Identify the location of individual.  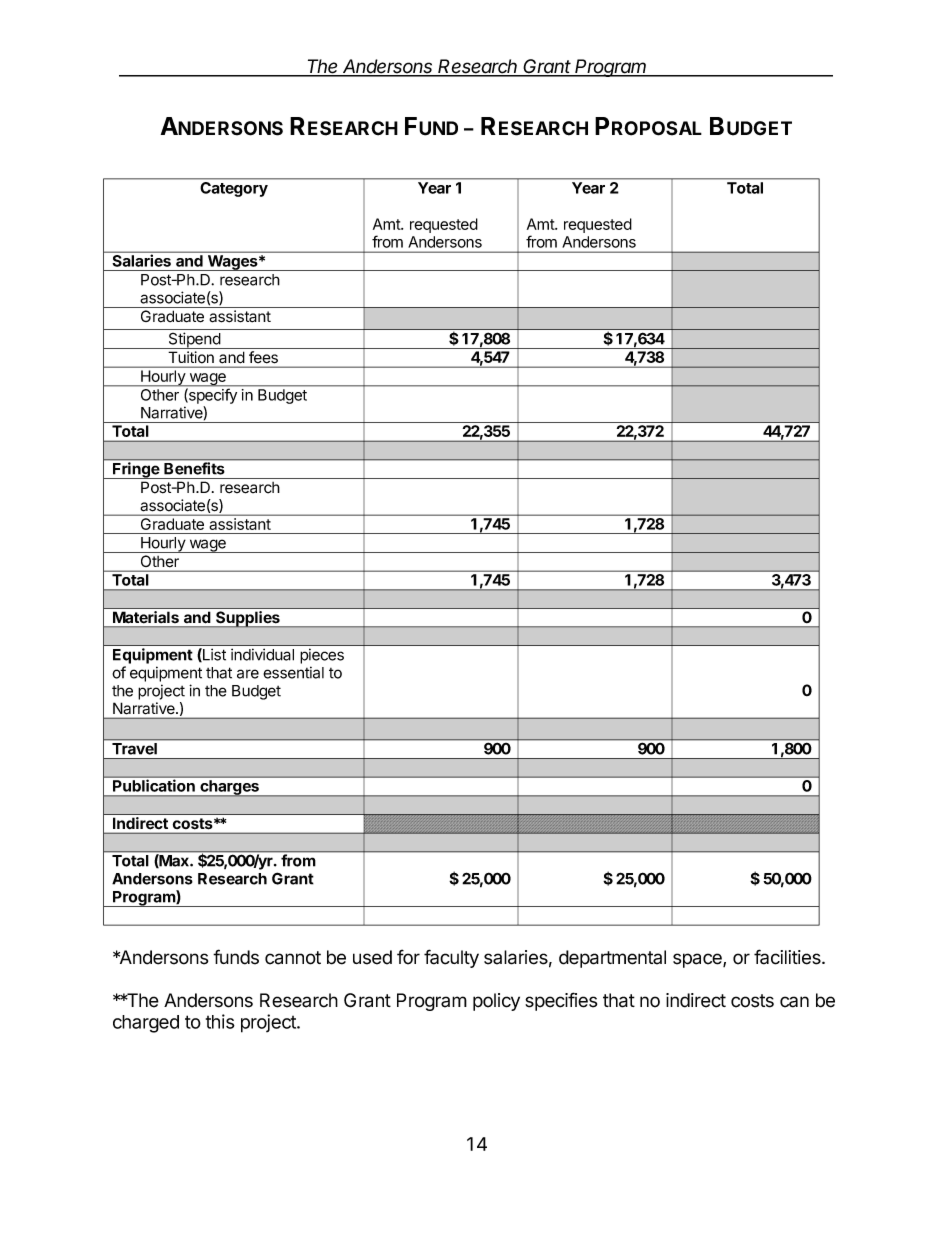
(262, 654).
